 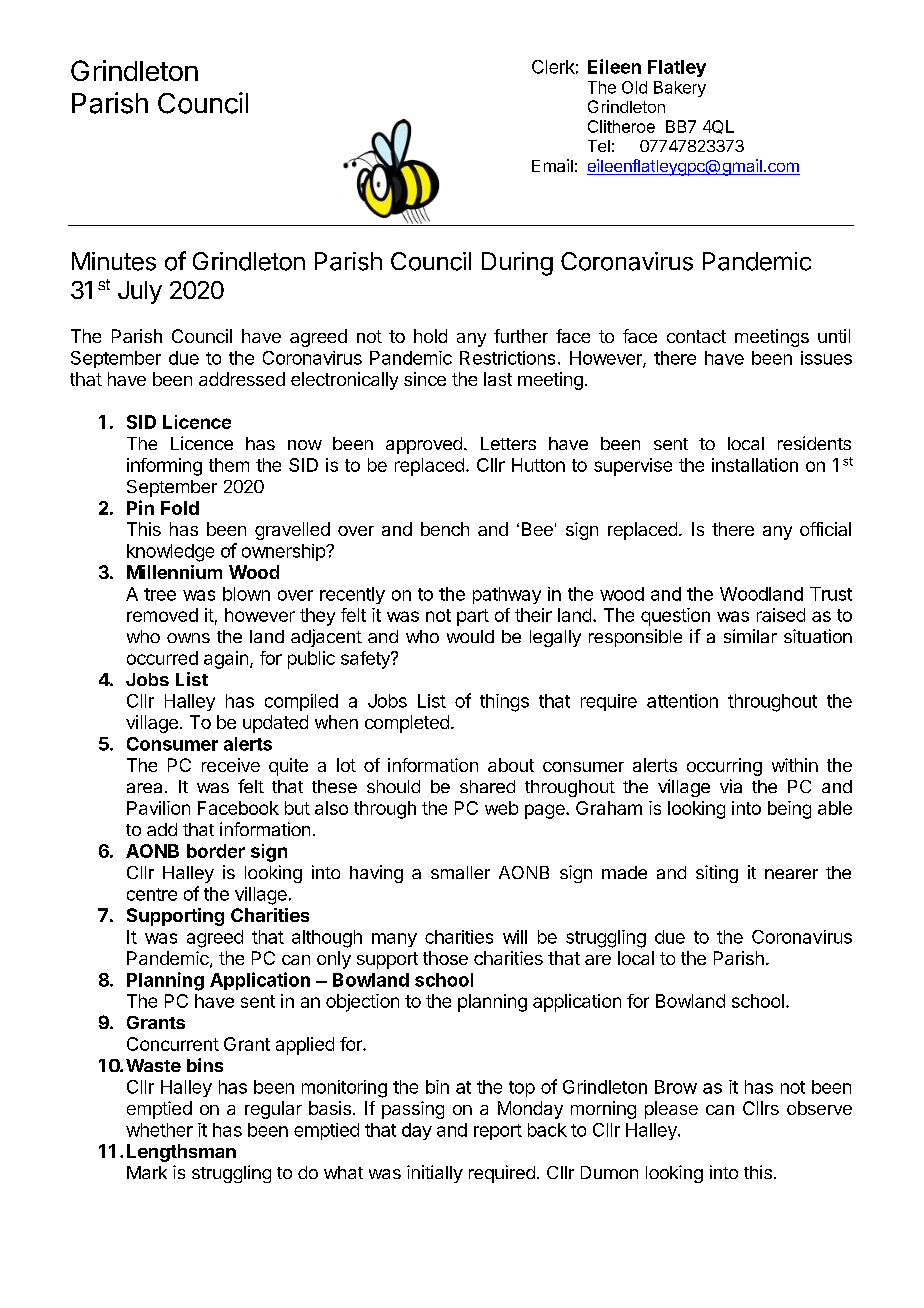 I want to click on report, so click(x=498, y=1132).
